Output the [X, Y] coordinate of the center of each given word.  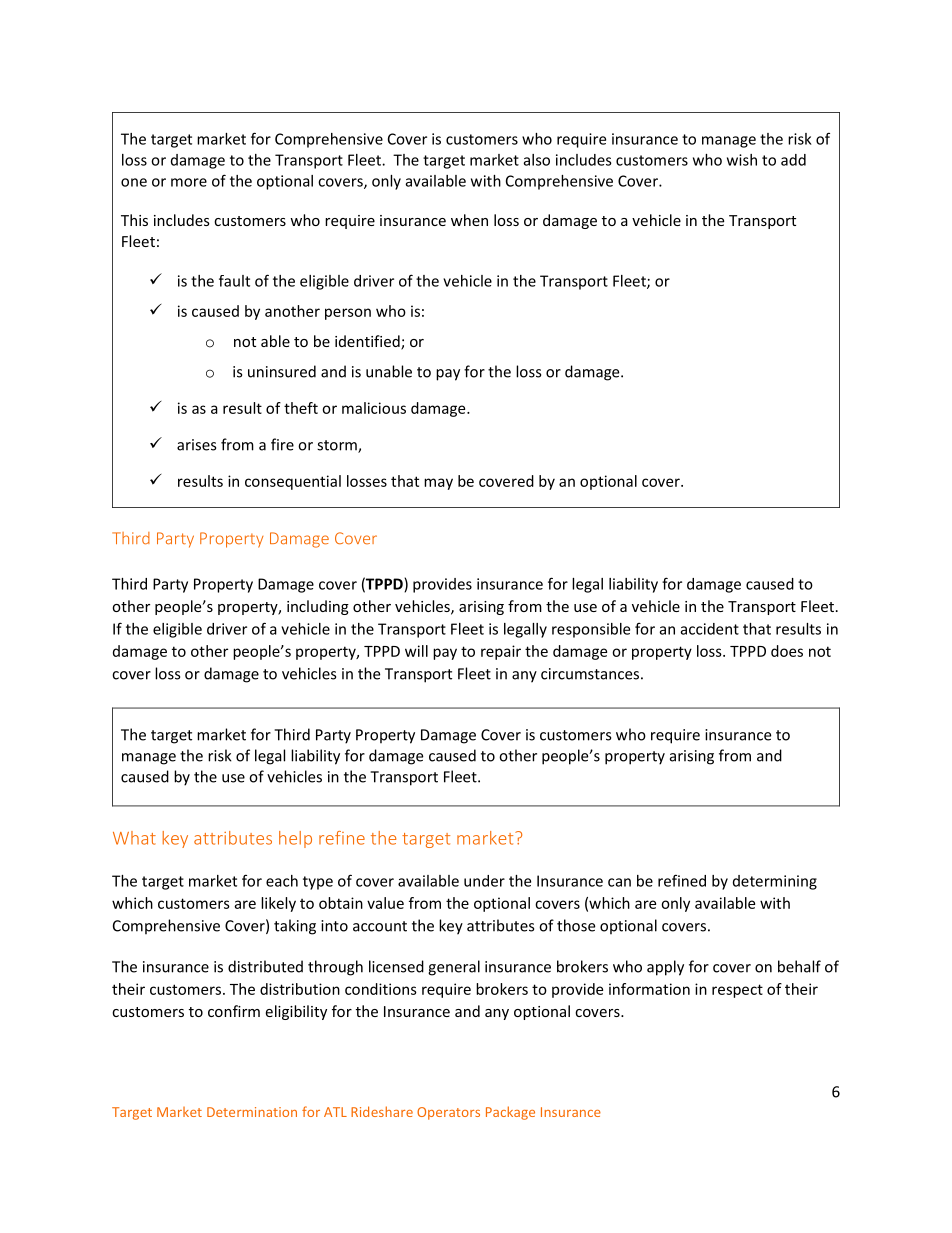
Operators [448, 1113]
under [484, 881]
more [189, 182]
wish [742, 160]
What [134, 838]
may [438, 484]
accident [710, 629]
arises [196, 445]
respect [737, 991]
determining [775, 882]
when [469, 220]
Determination [252, 1112]
